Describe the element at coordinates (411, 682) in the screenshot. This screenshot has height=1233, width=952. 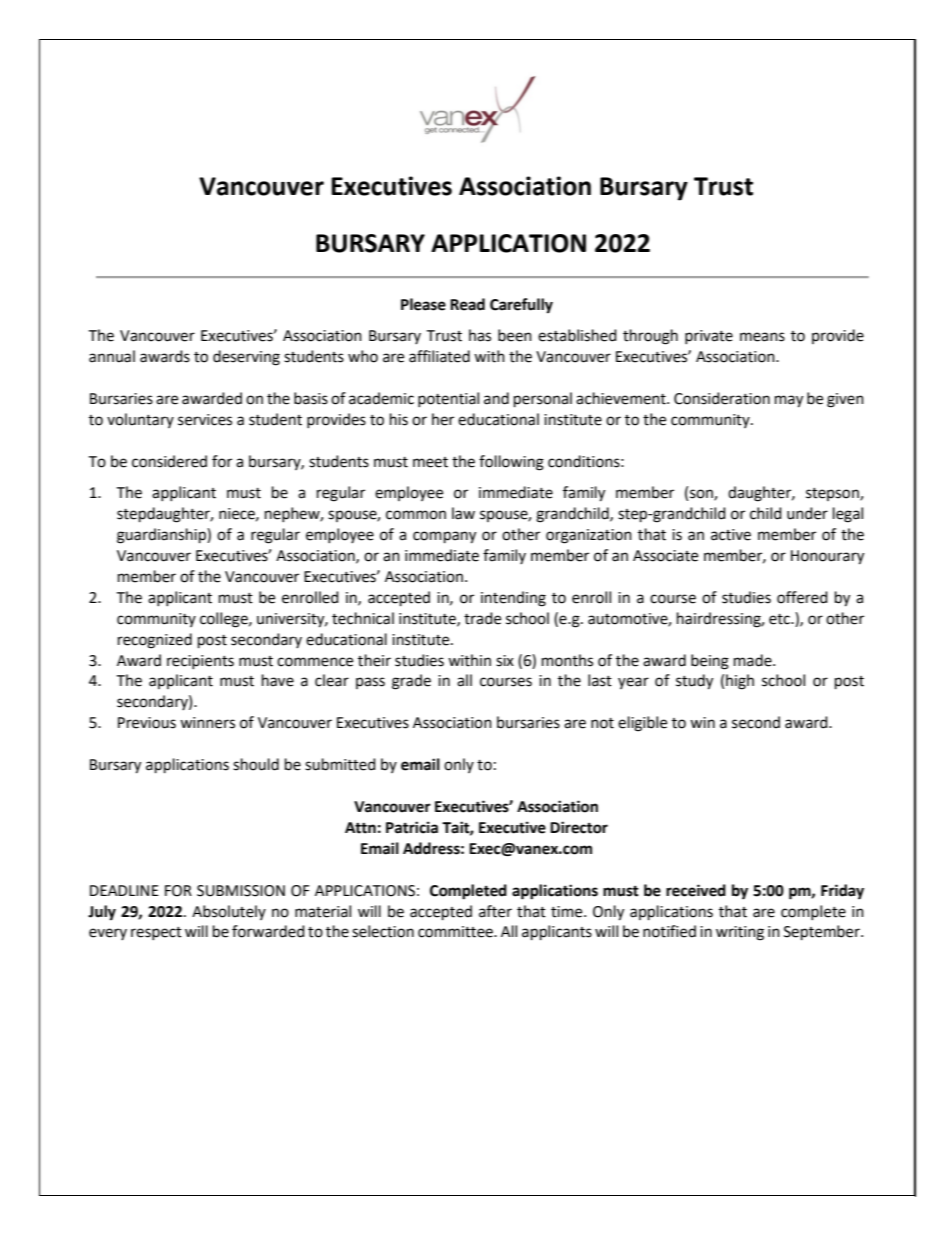
I see `grade` at that location.
